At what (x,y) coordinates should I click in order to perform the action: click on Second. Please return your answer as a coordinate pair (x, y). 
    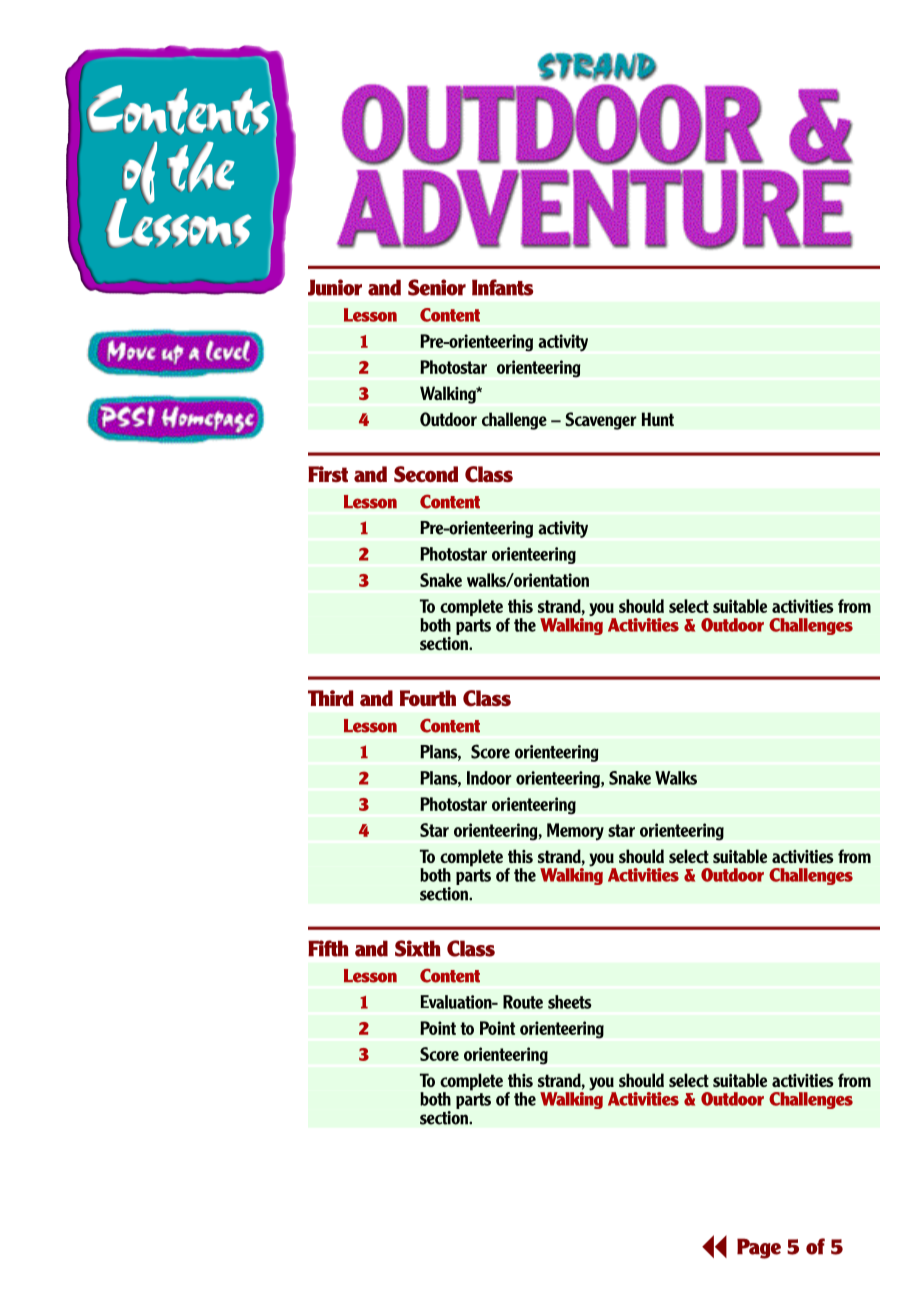
    Looking at the image, I should click on (426, 474).
